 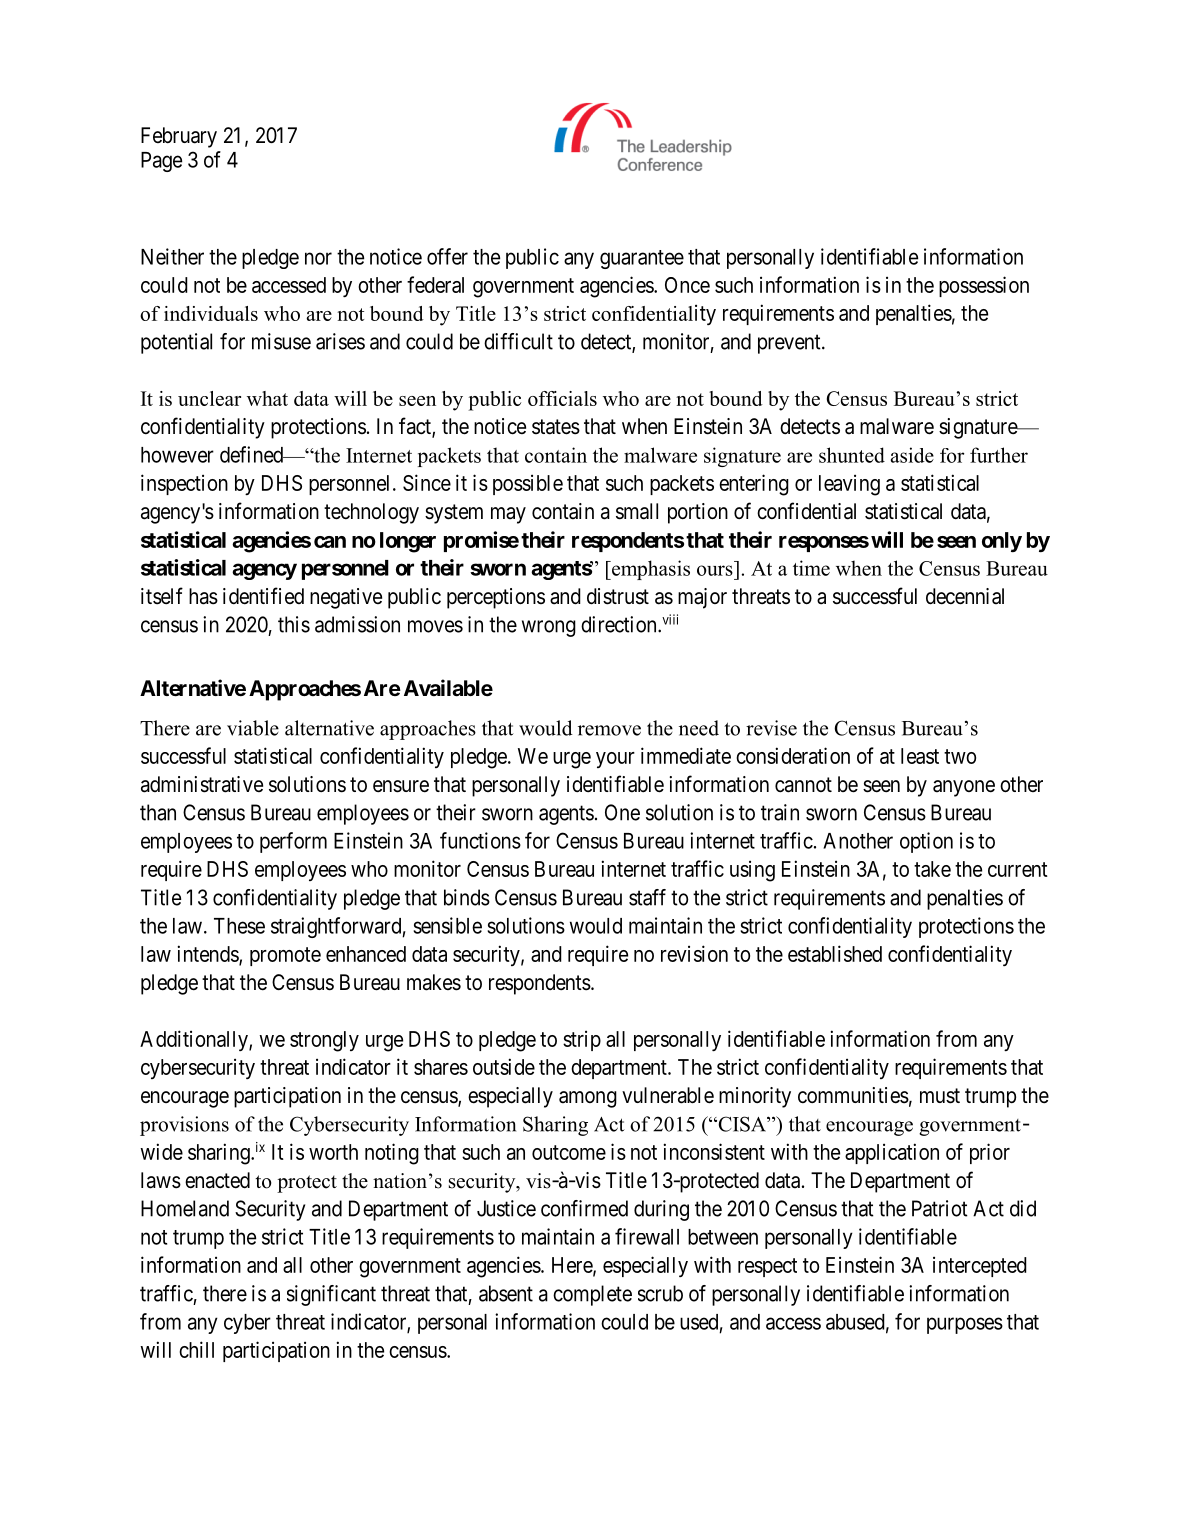 I want to click on guarantee, so click(x=642, y=259).
